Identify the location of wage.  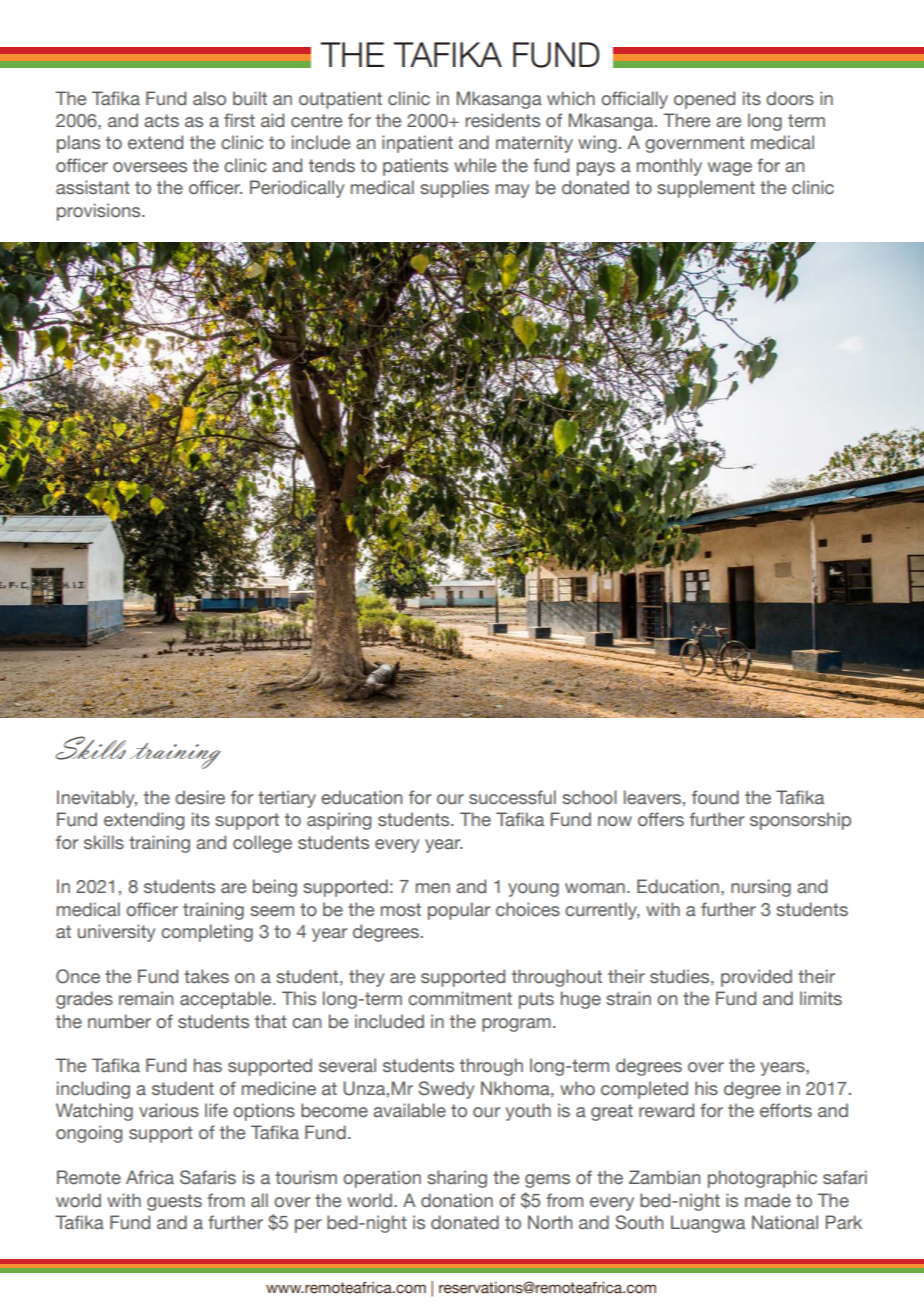
(730, 169).
